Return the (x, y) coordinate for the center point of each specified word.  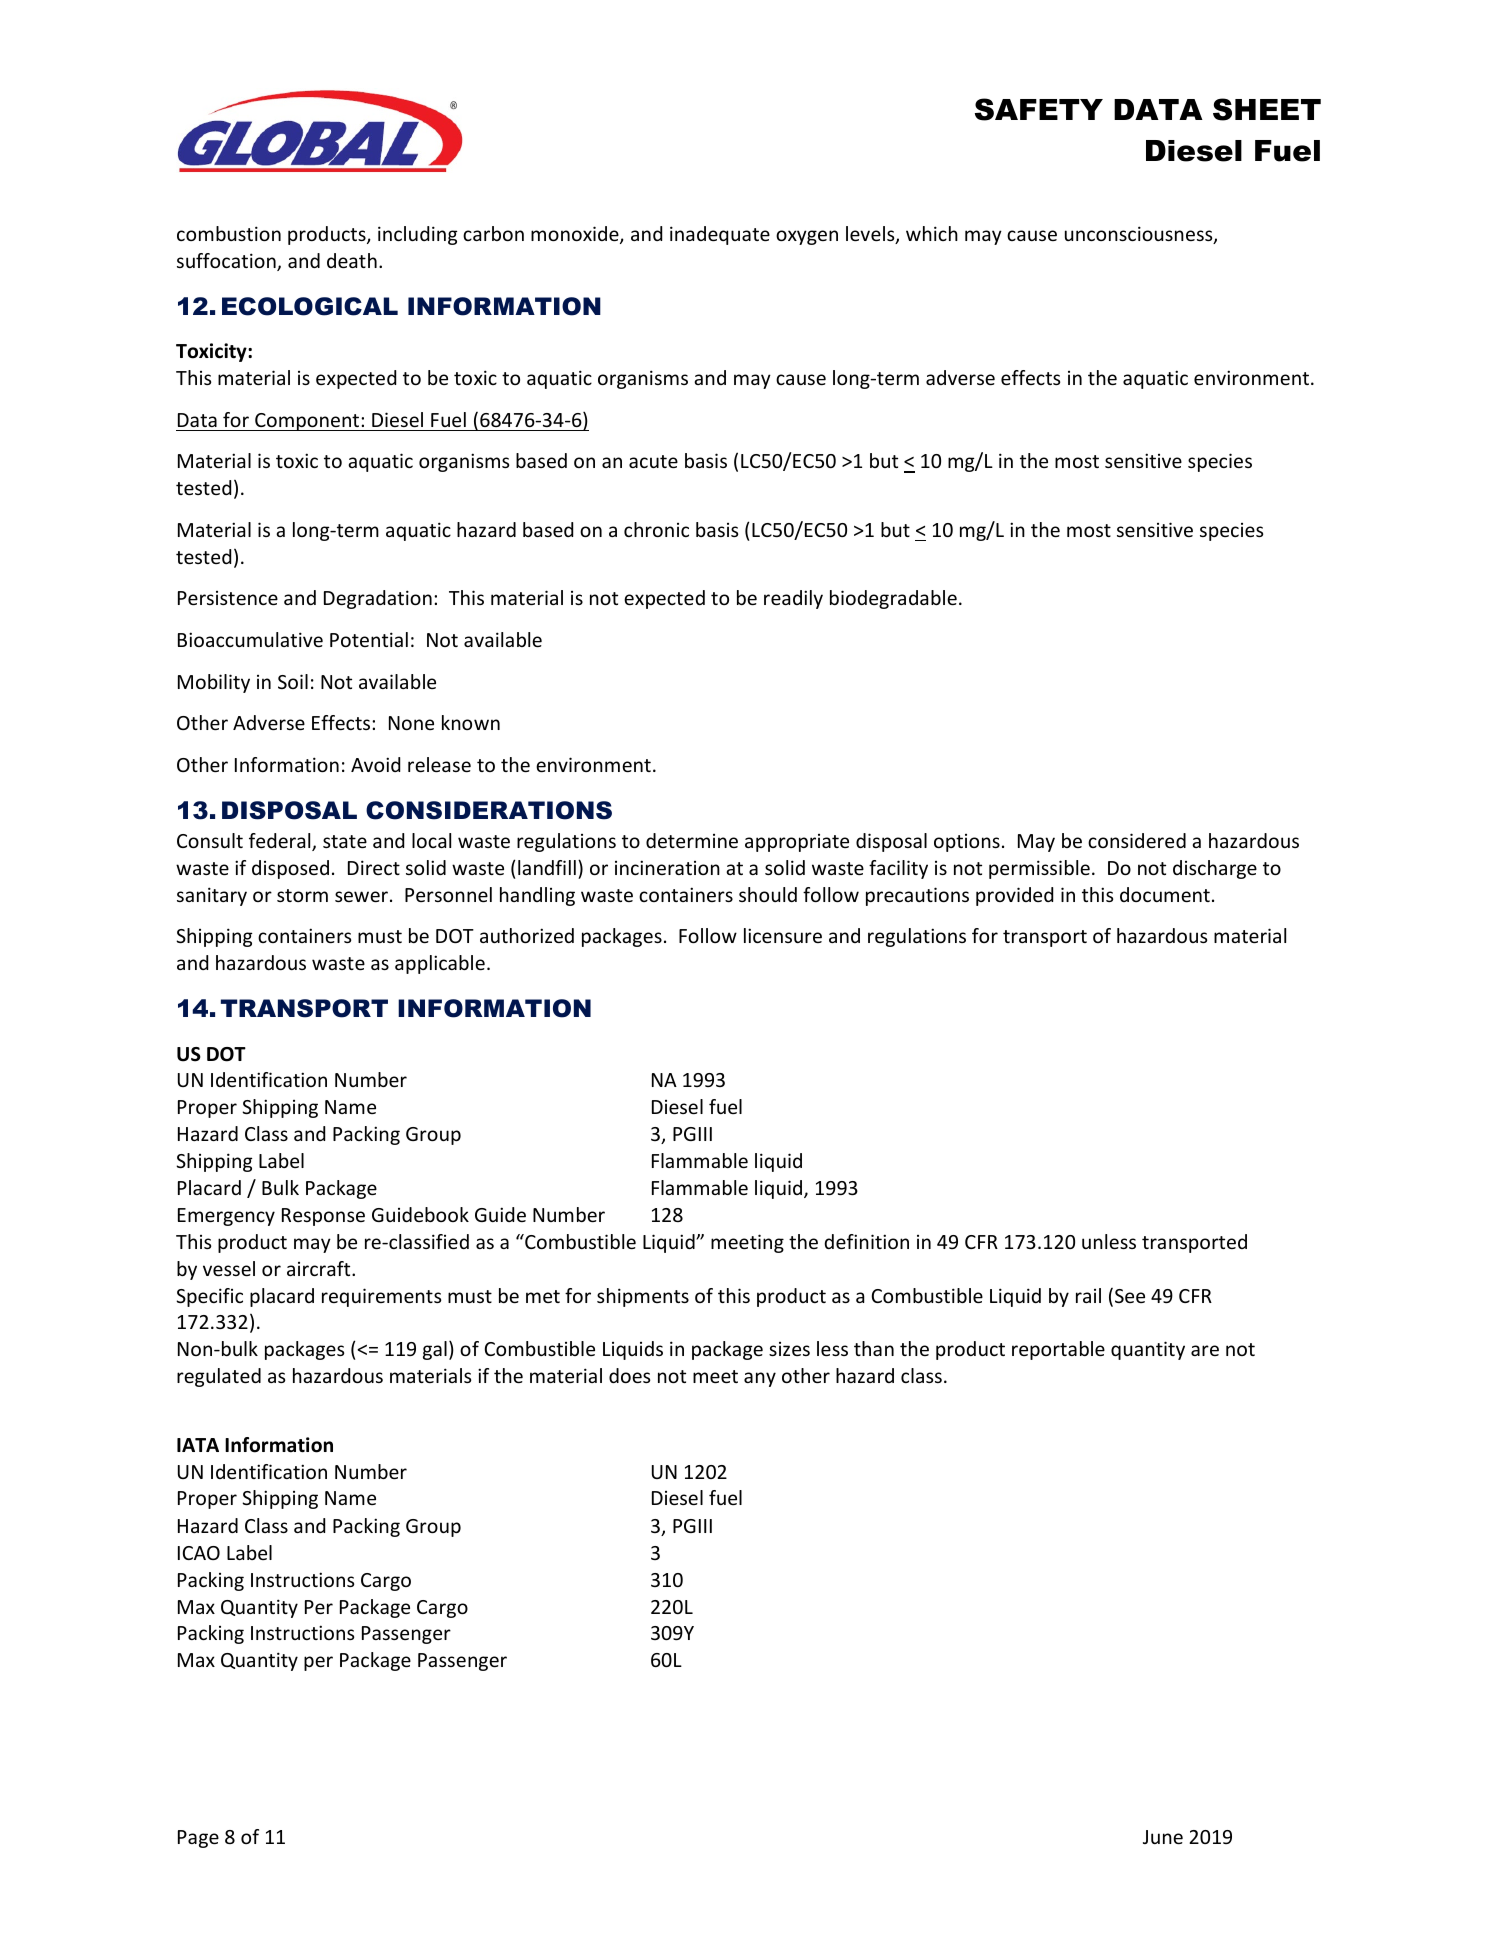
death (352, 260)
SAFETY (1039, 109)
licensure (783, 935)
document (1165, 894)
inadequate (720, 235)
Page (198, 1839)
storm (302, 895)
